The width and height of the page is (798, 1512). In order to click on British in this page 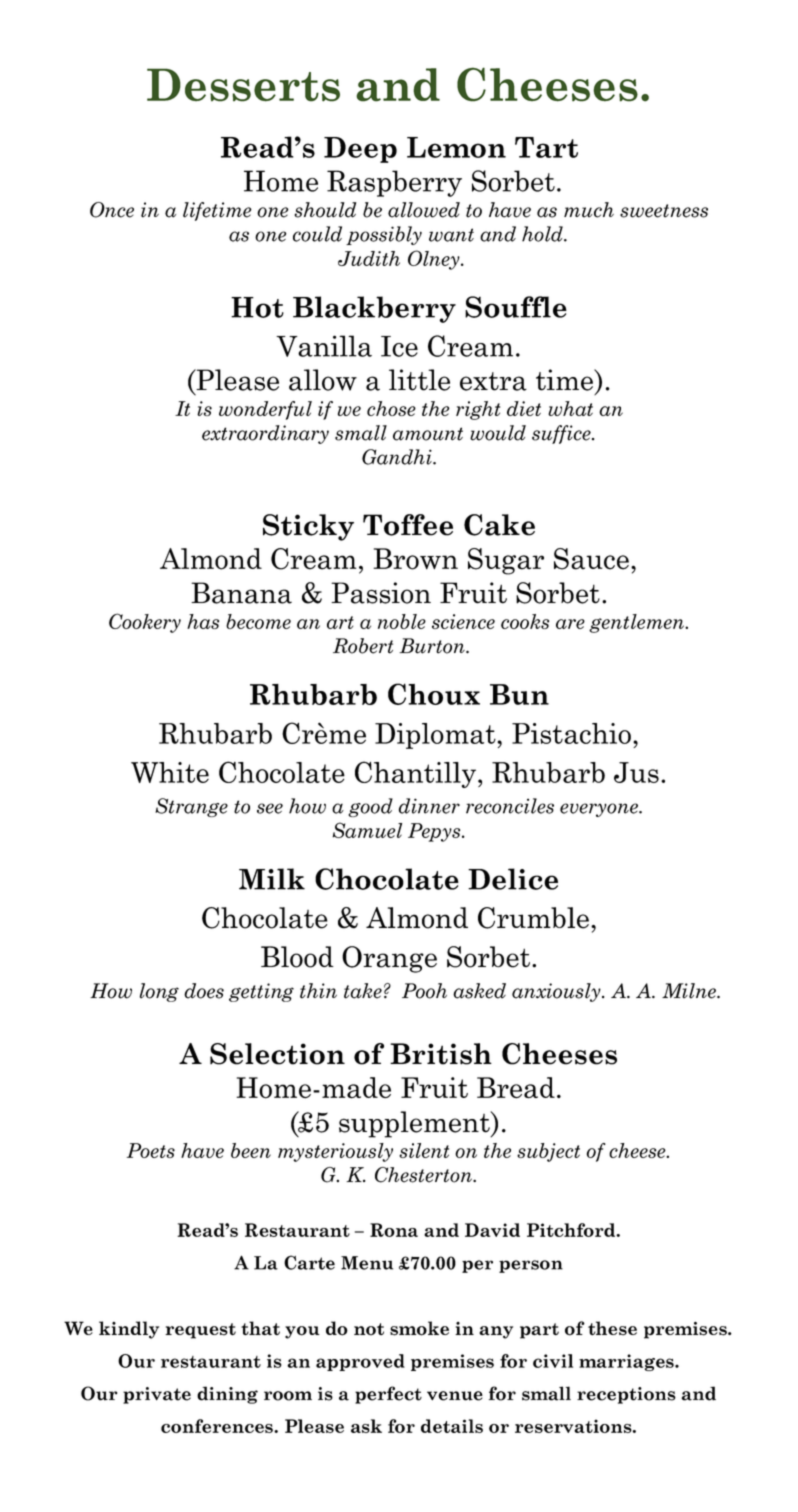, I will do `click(441, 1054)`.
